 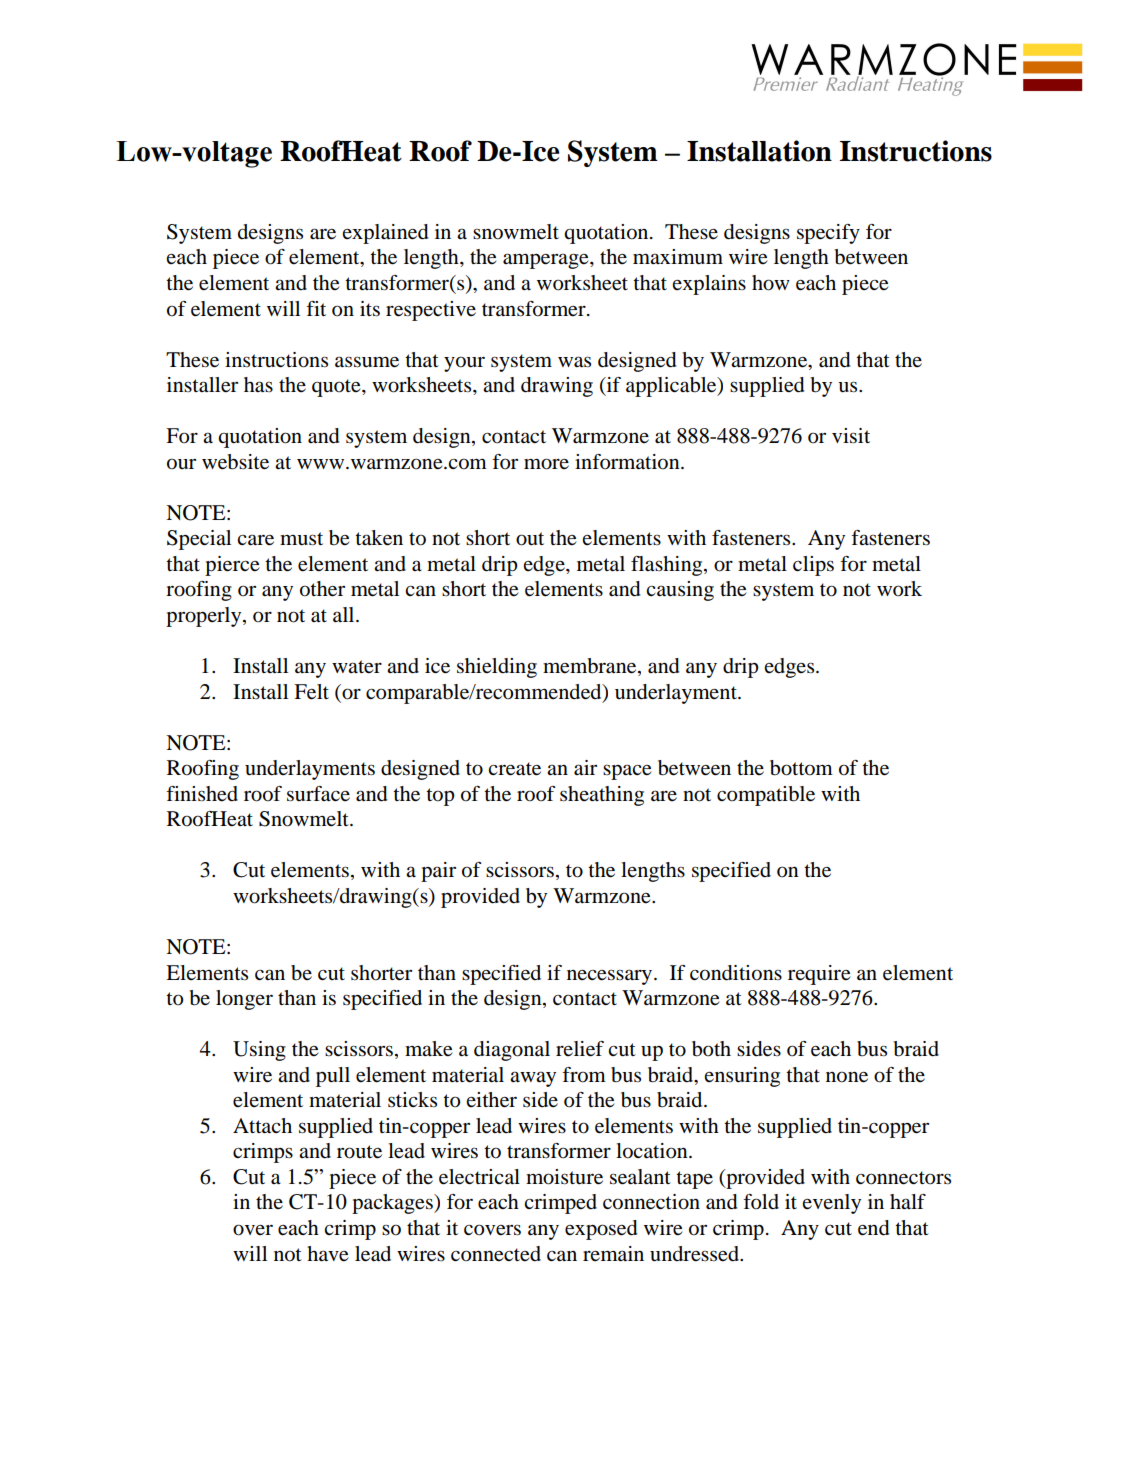 What do you see at coordinates (547, 261) in the screenshot?
I see `amperage` at bounding box center [547, 261].
